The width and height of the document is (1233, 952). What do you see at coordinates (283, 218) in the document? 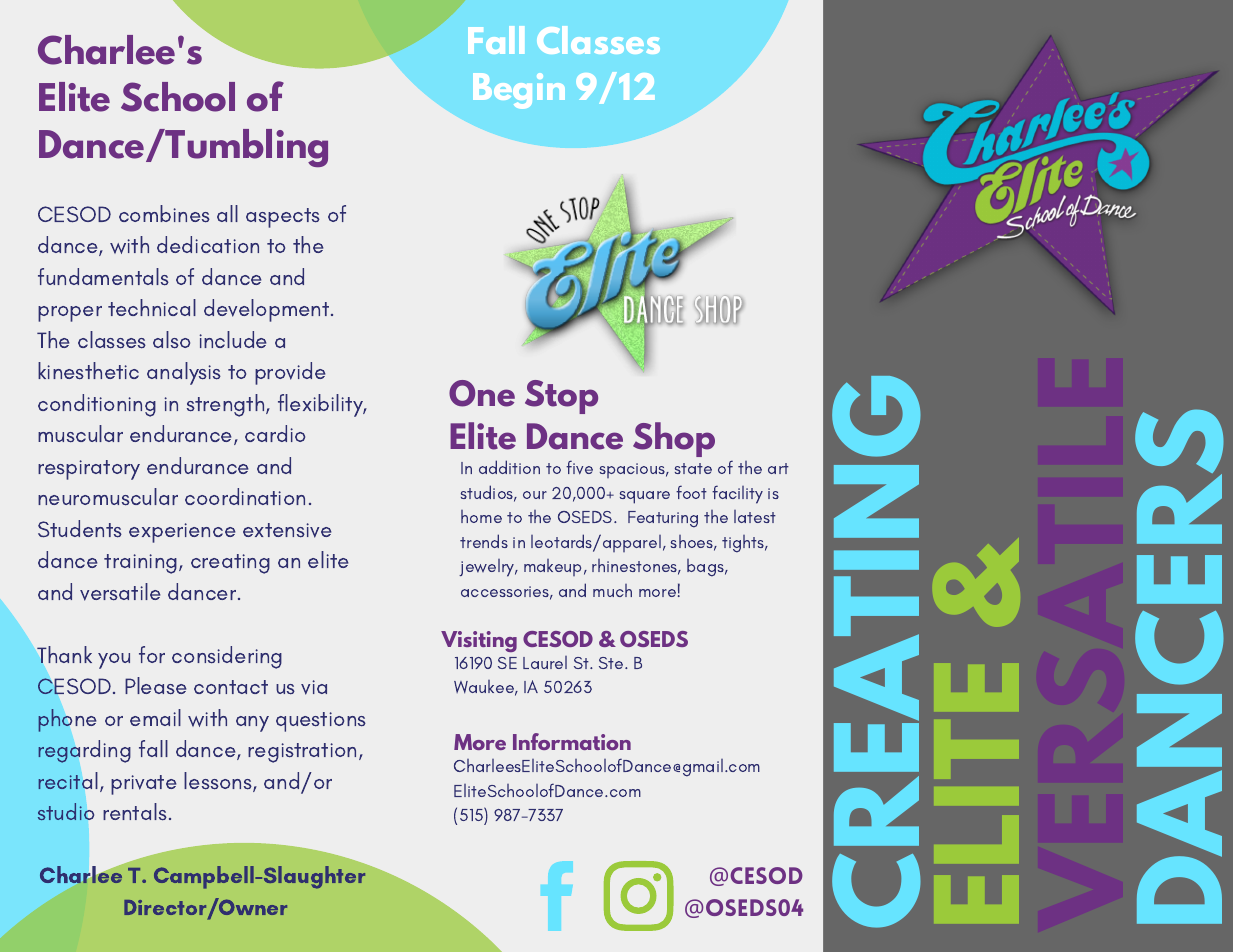
I see `aspects` at bounding box center [283, 218].
